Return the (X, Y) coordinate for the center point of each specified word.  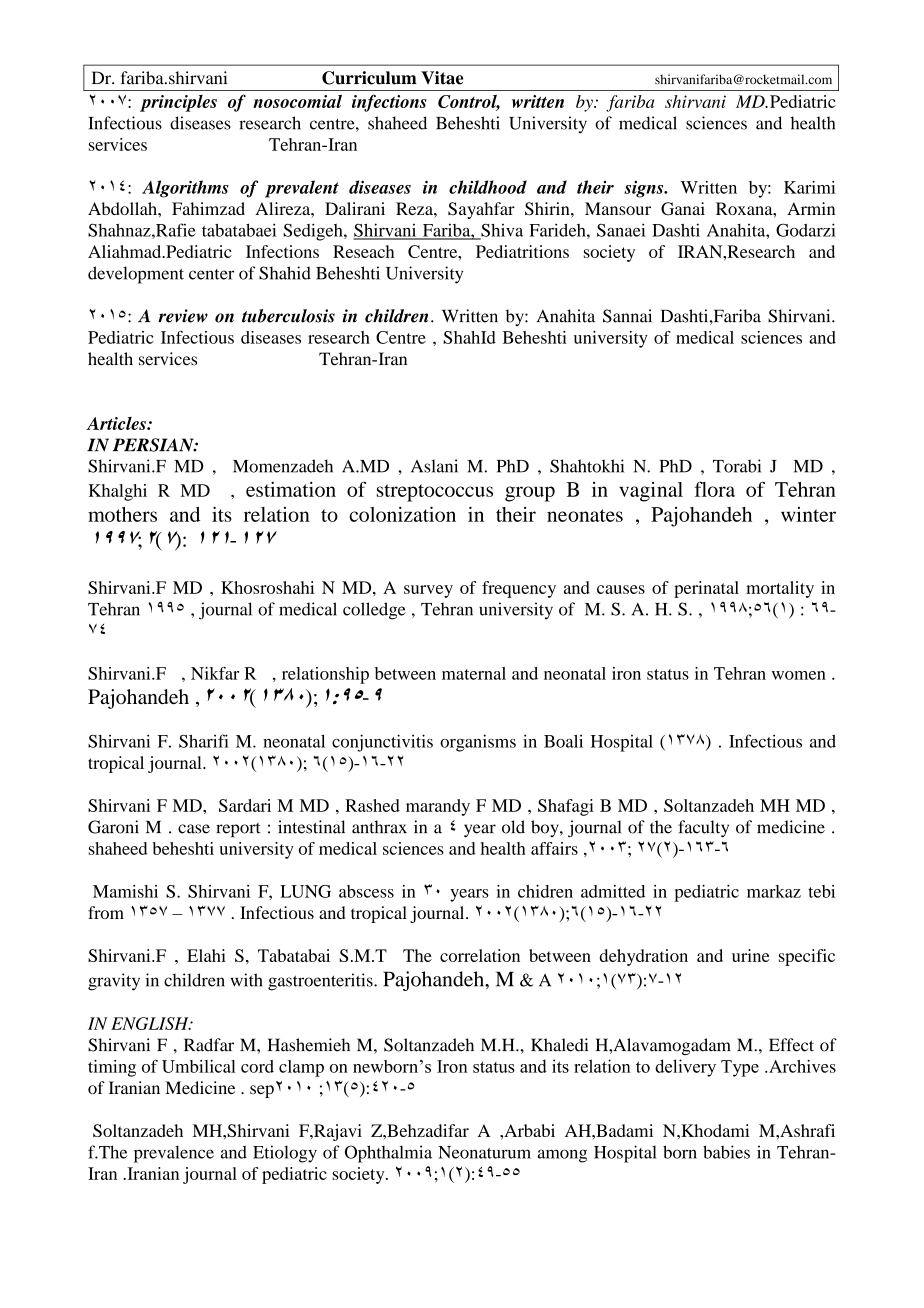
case (194, 829)
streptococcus (435, 493)
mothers (122, 514)
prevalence (174, 1154)
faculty (703, 829)
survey (428, 591)
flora (715, 489)
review (183, 316)
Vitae (442, 78)
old (513, 827)
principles (178, 103)
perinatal (706, 589)
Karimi (809, 187)
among (562, 1156)
